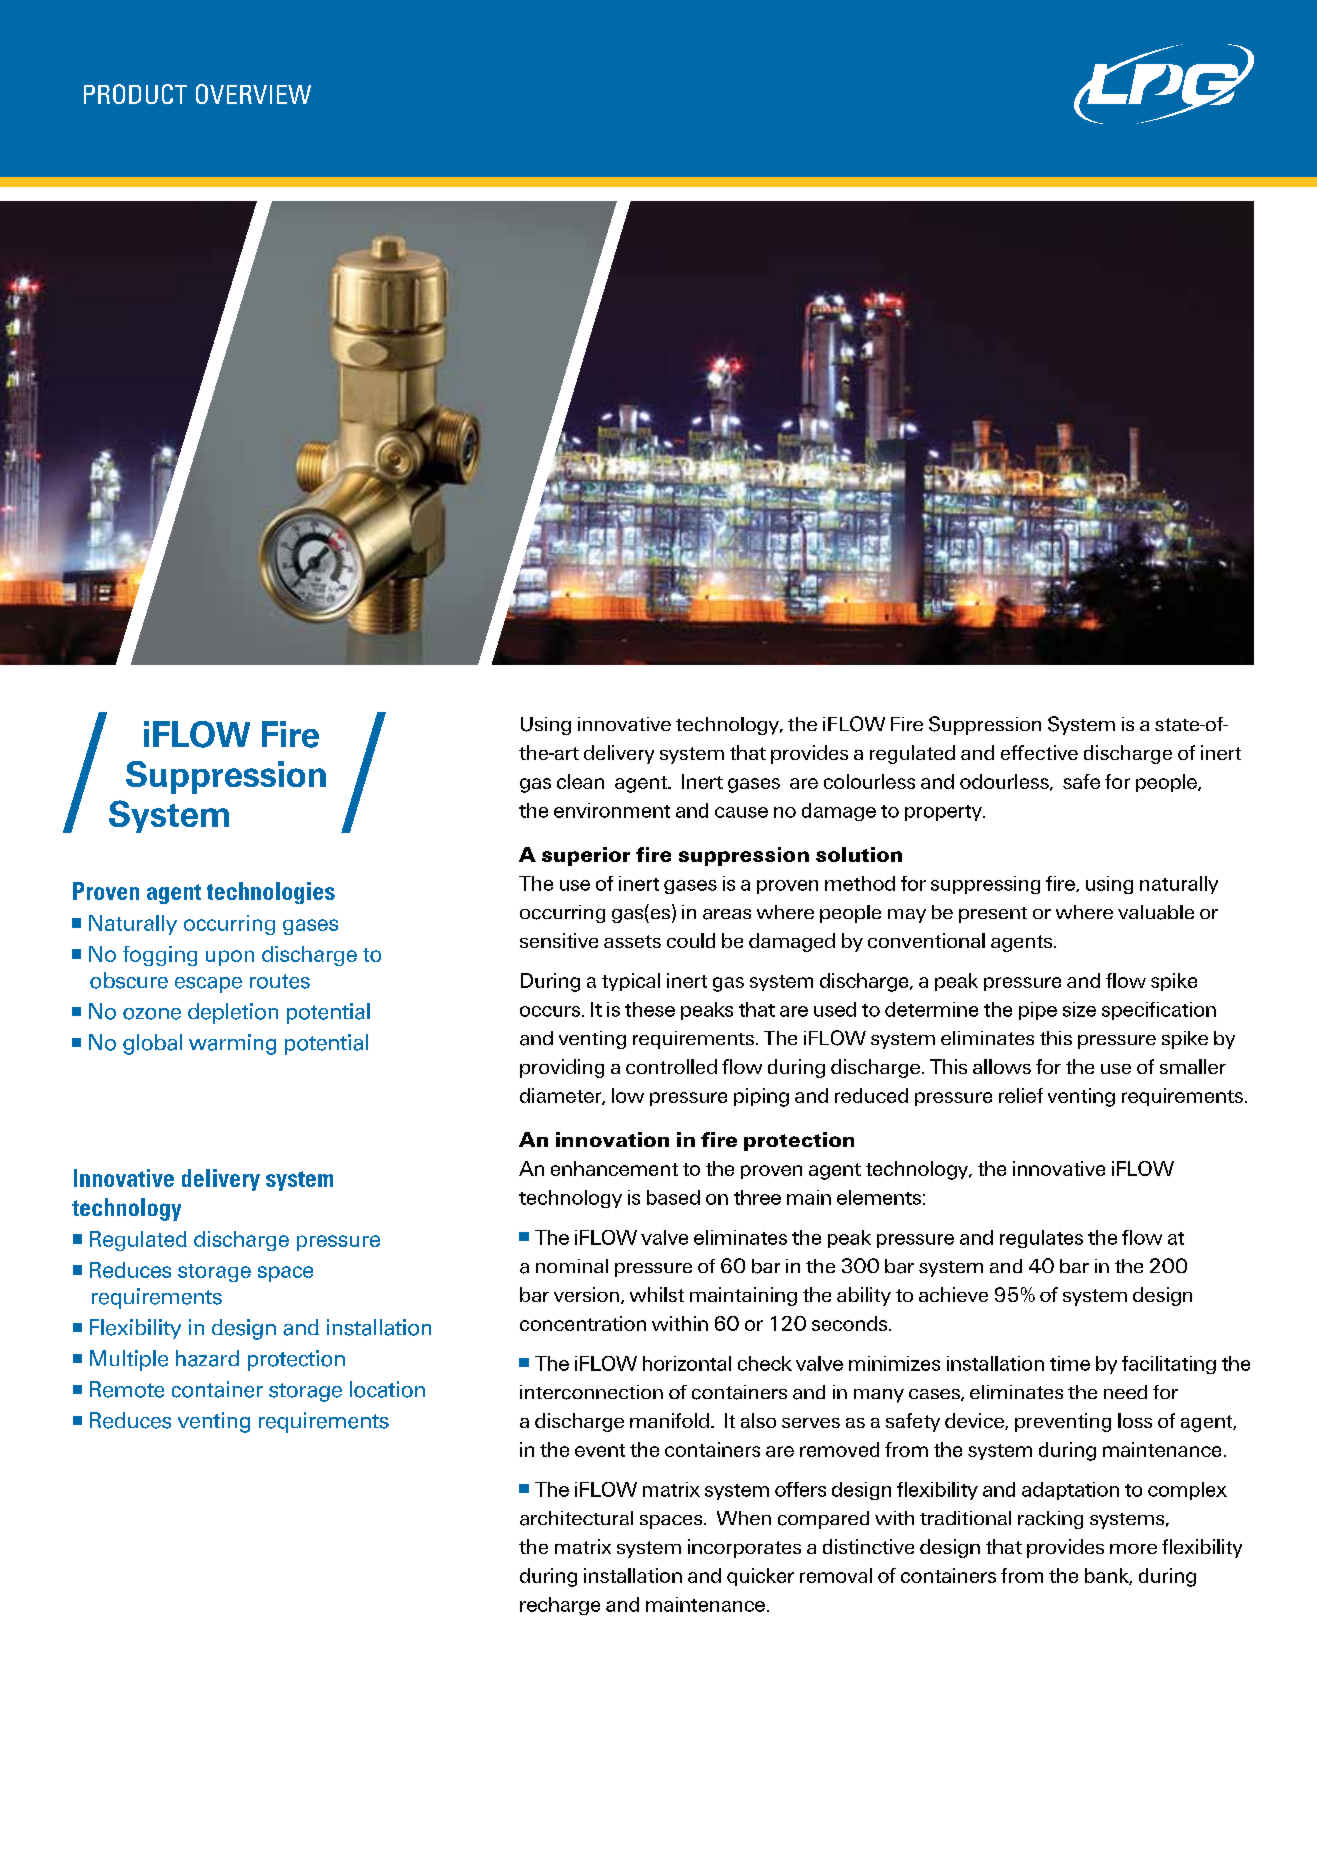  What do you see at coordinates (744, 1548) in the screenshot?
I see `incorporates` at bounding box center [744, 1548].
